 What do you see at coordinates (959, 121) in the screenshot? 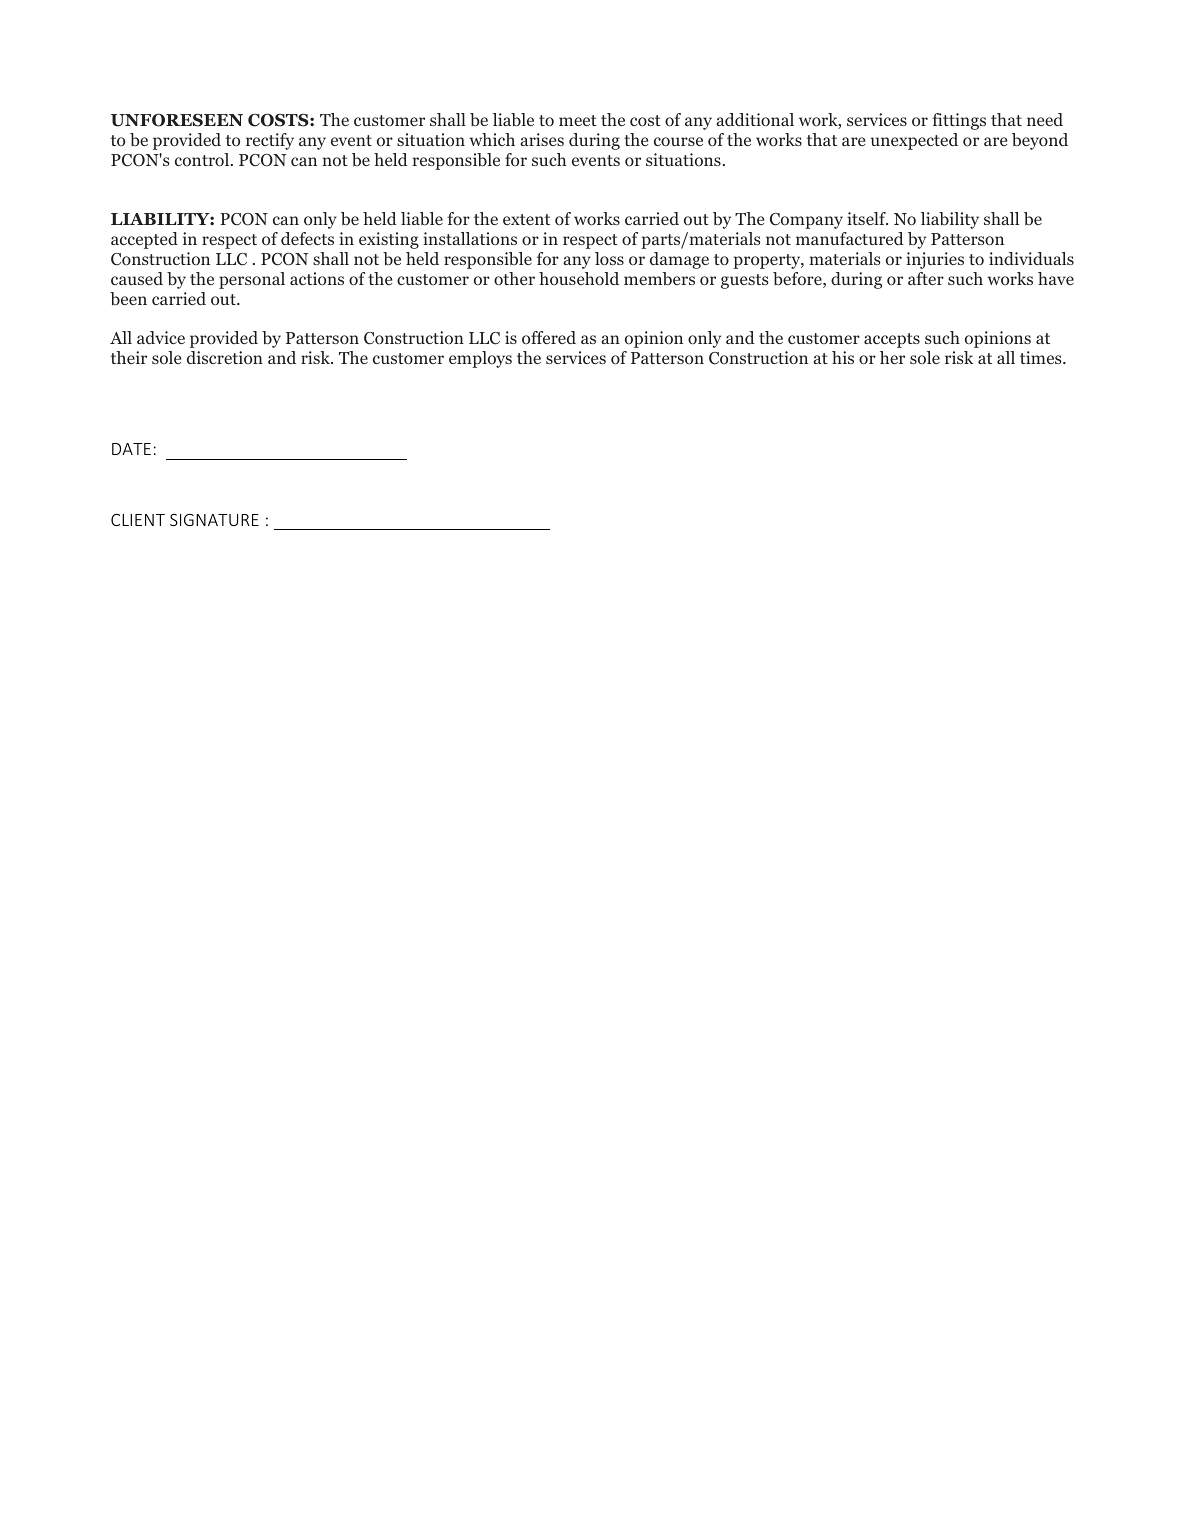
I see `fittings` at bounding box center [959, 121].
